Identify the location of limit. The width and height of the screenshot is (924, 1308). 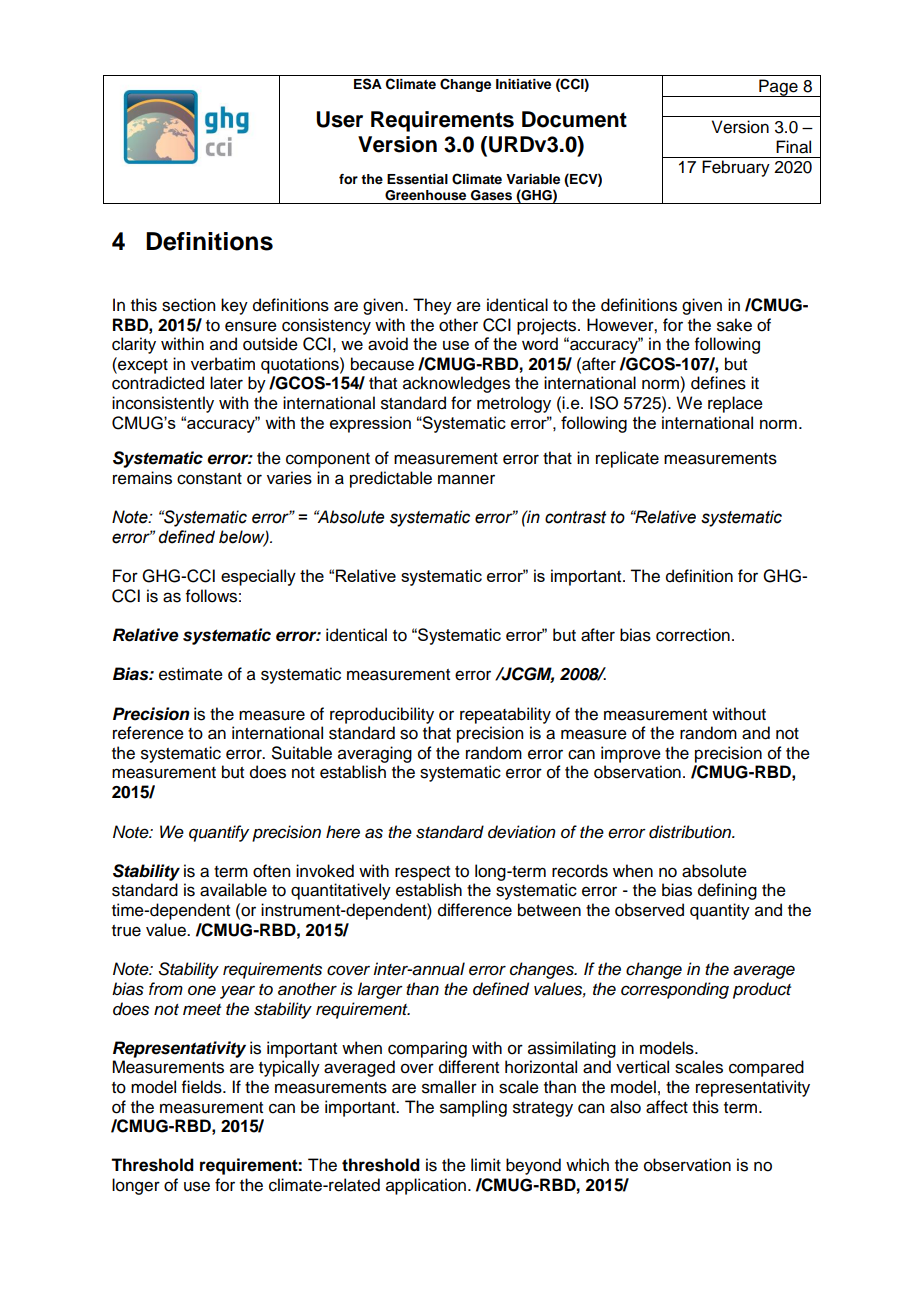
(486, 1164).
